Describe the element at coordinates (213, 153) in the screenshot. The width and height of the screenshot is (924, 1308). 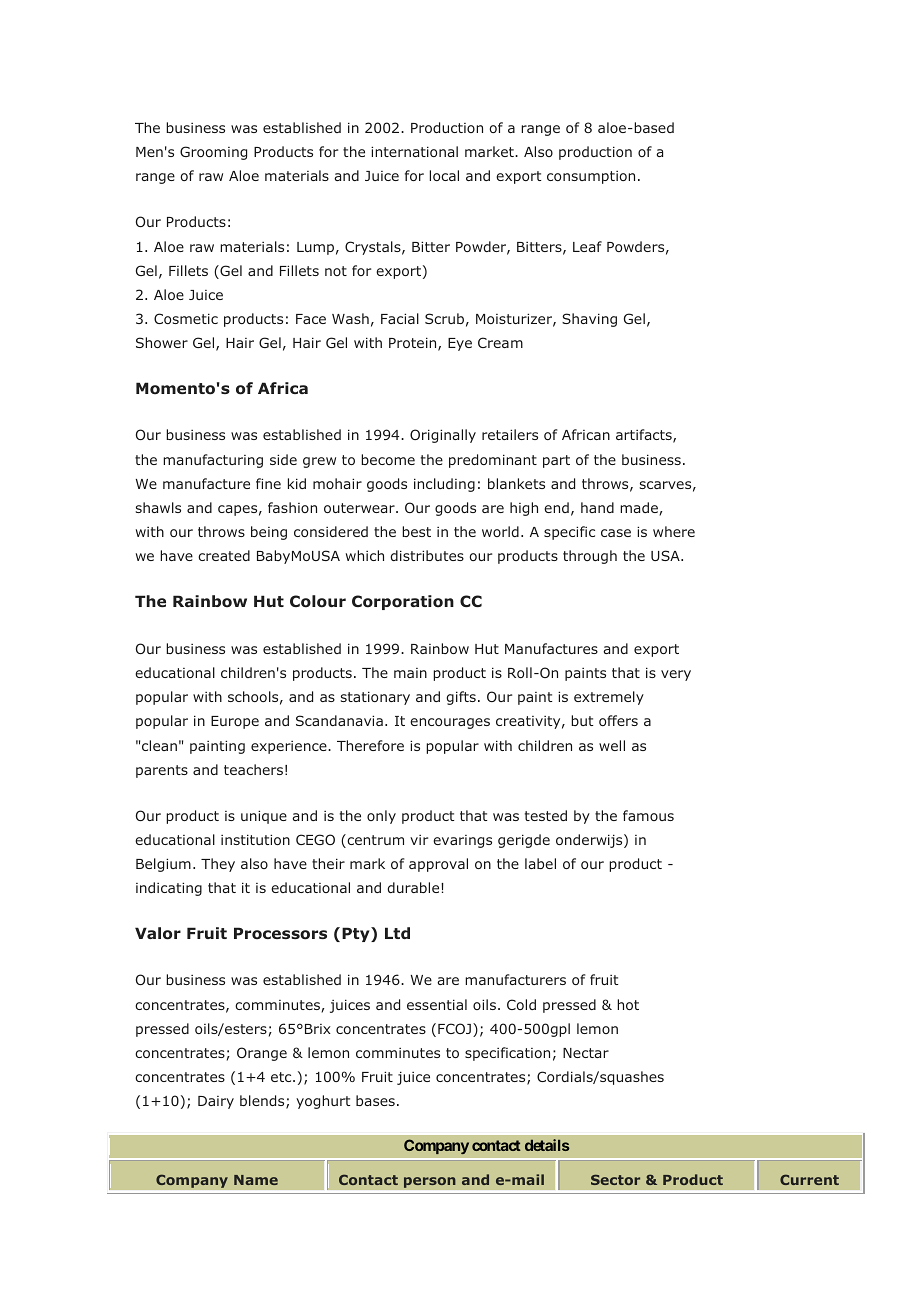
I see `Grooming` at that location.
